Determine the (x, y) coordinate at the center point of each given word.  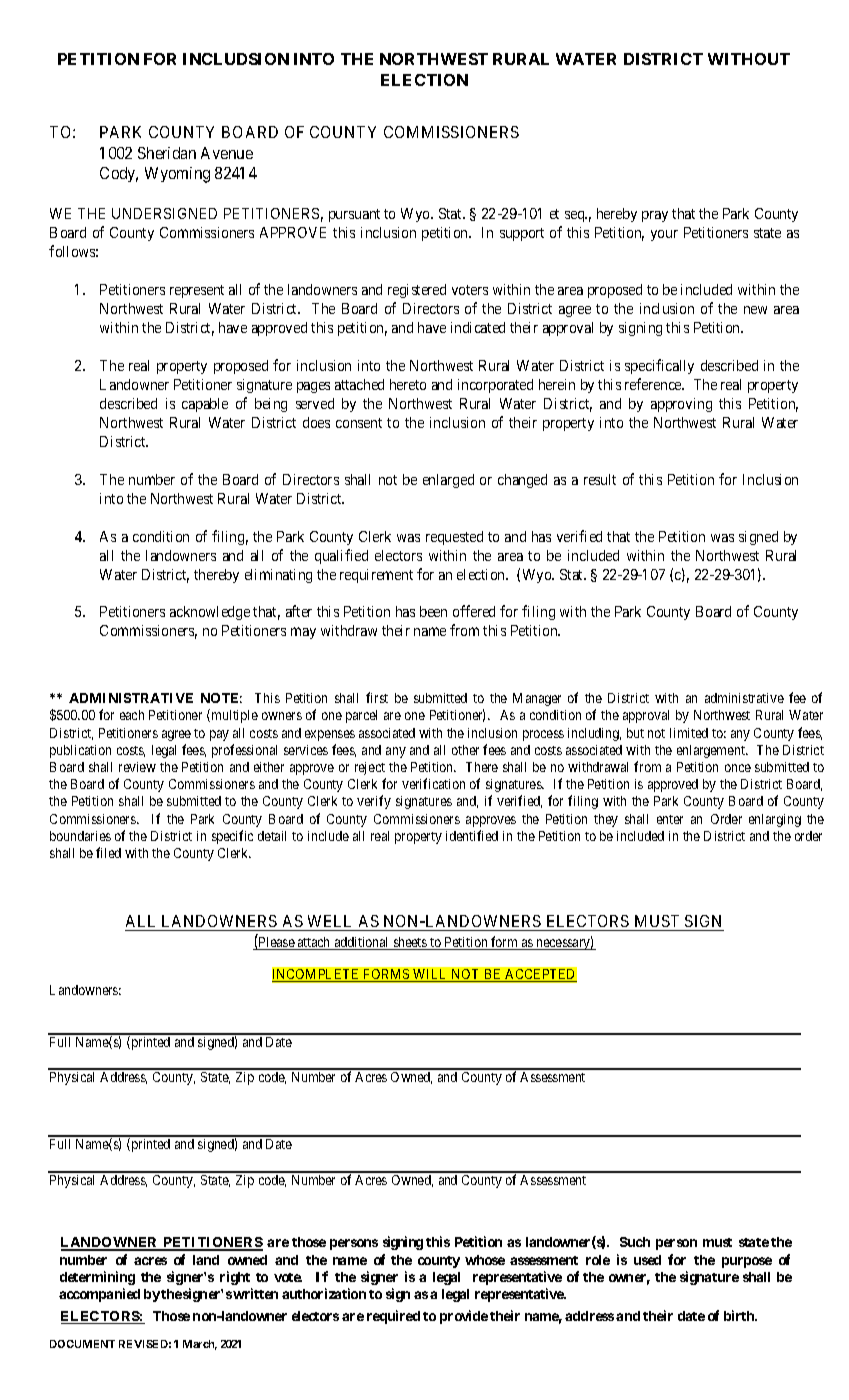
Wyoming (177, 175)
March (200, 1345)
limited (689, 733)
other (465, 750)
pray (655, 216)
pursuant (354, 215)
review (137, 767)
